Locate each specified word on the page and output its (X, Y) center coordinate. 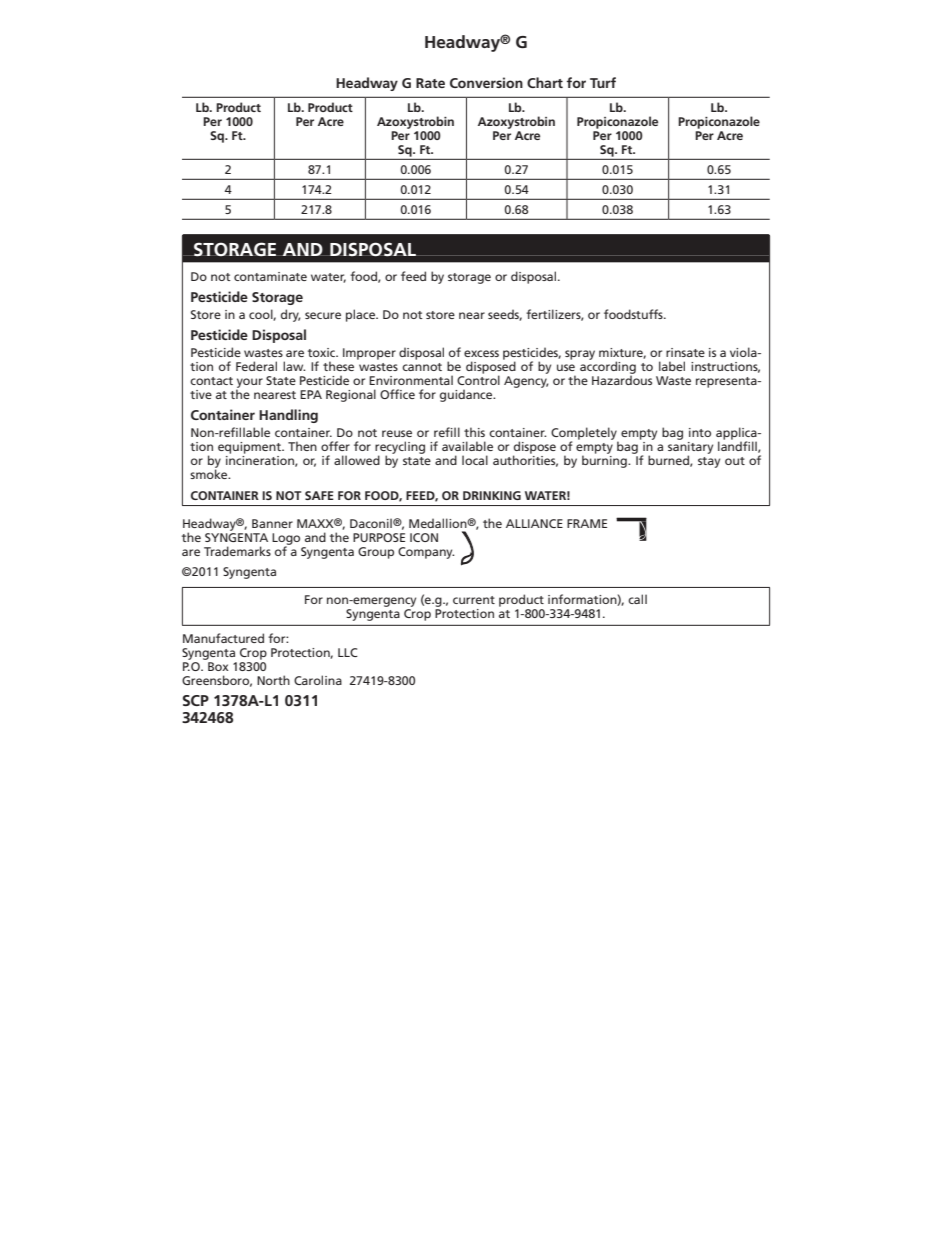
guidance (467, 395)
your (249, 384)
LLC (348, 652)
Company (426, 553)
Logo (286, 540)
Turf (603, 82)
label (672, 366)
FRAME (587, 523)
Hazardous (622, 379)
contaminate (270, 276)
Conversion (486, 82)
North (273, 680)
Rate (430, 83)
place (362, 315)
